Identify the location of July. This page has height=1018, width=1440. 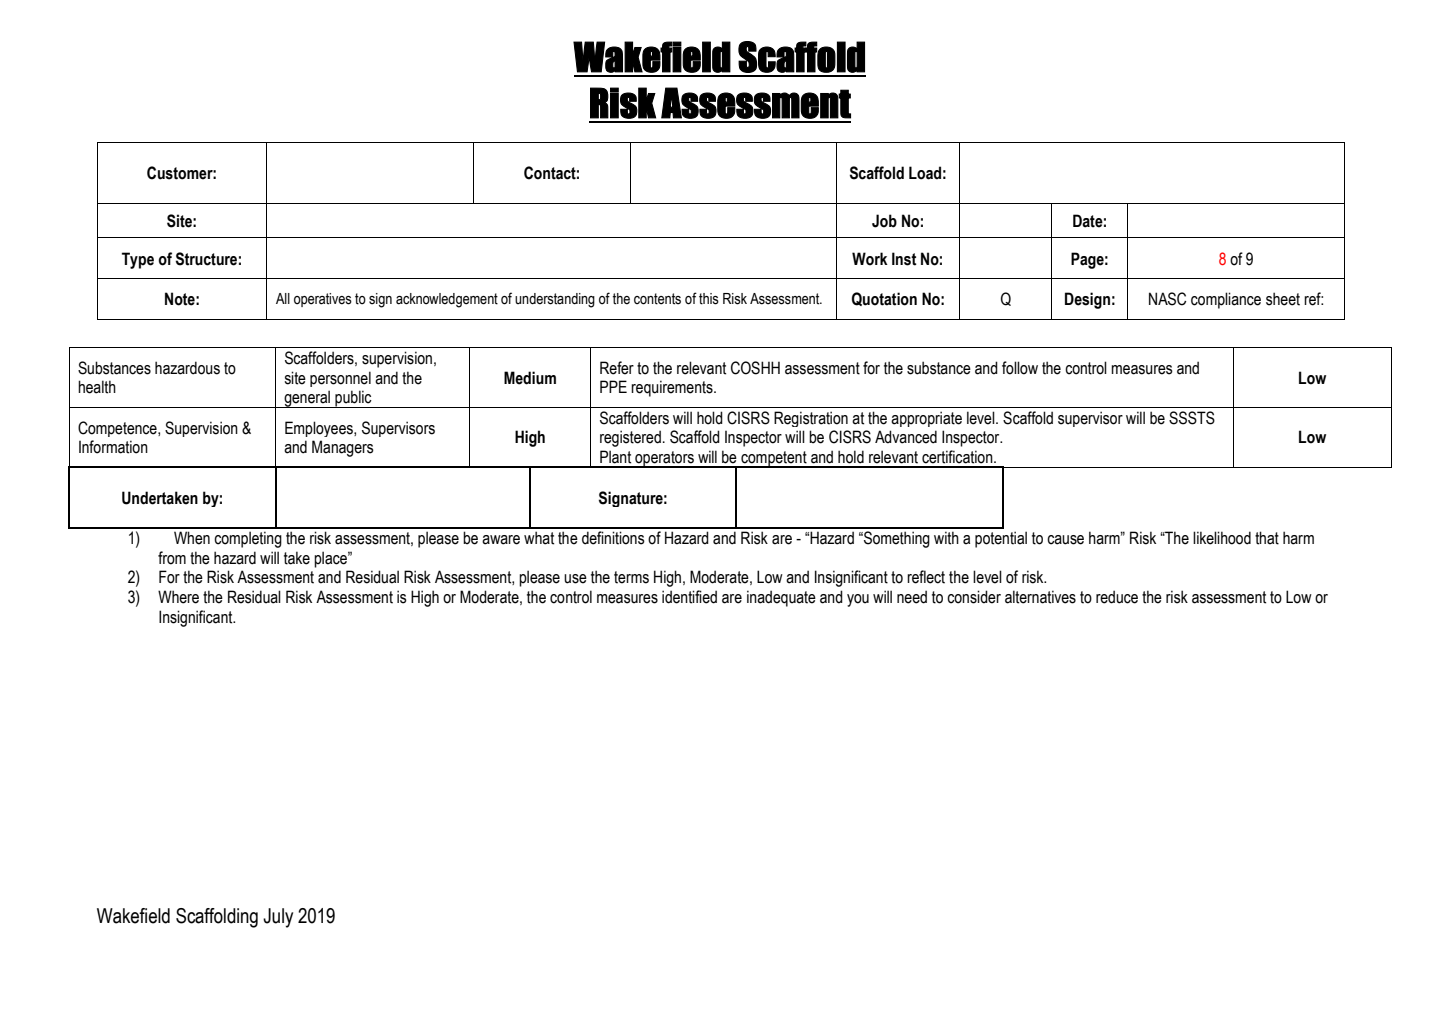
(278, 918).
